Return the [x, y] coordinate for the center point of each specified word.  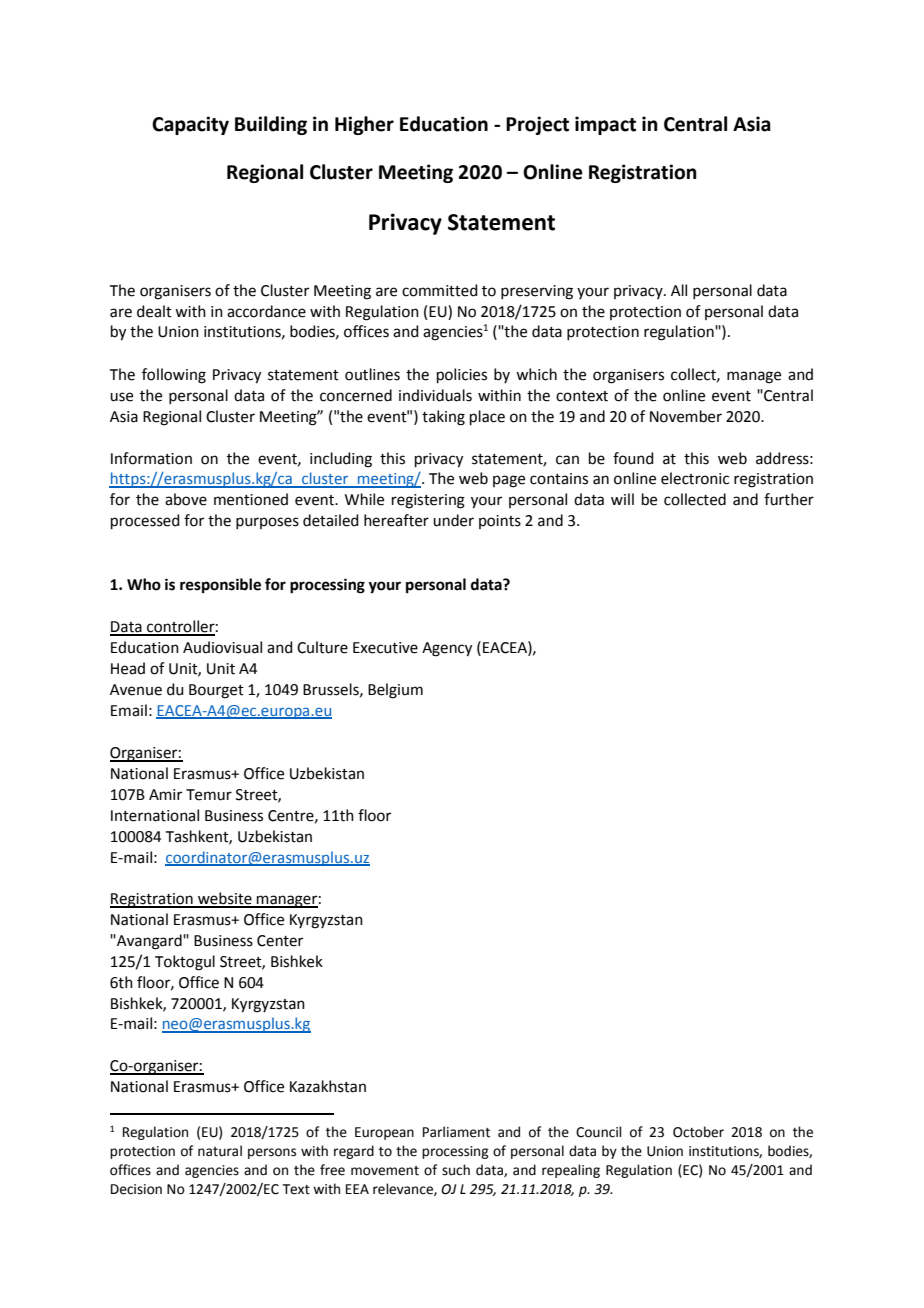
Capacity [190, 125]
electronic [695, 478]
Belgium [395, 691]
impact [605, 125]
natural [220, 1151]
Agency [447, 649]
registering [428, 501]
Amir [165, 794]
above [186, 499]
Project [537, 125]
